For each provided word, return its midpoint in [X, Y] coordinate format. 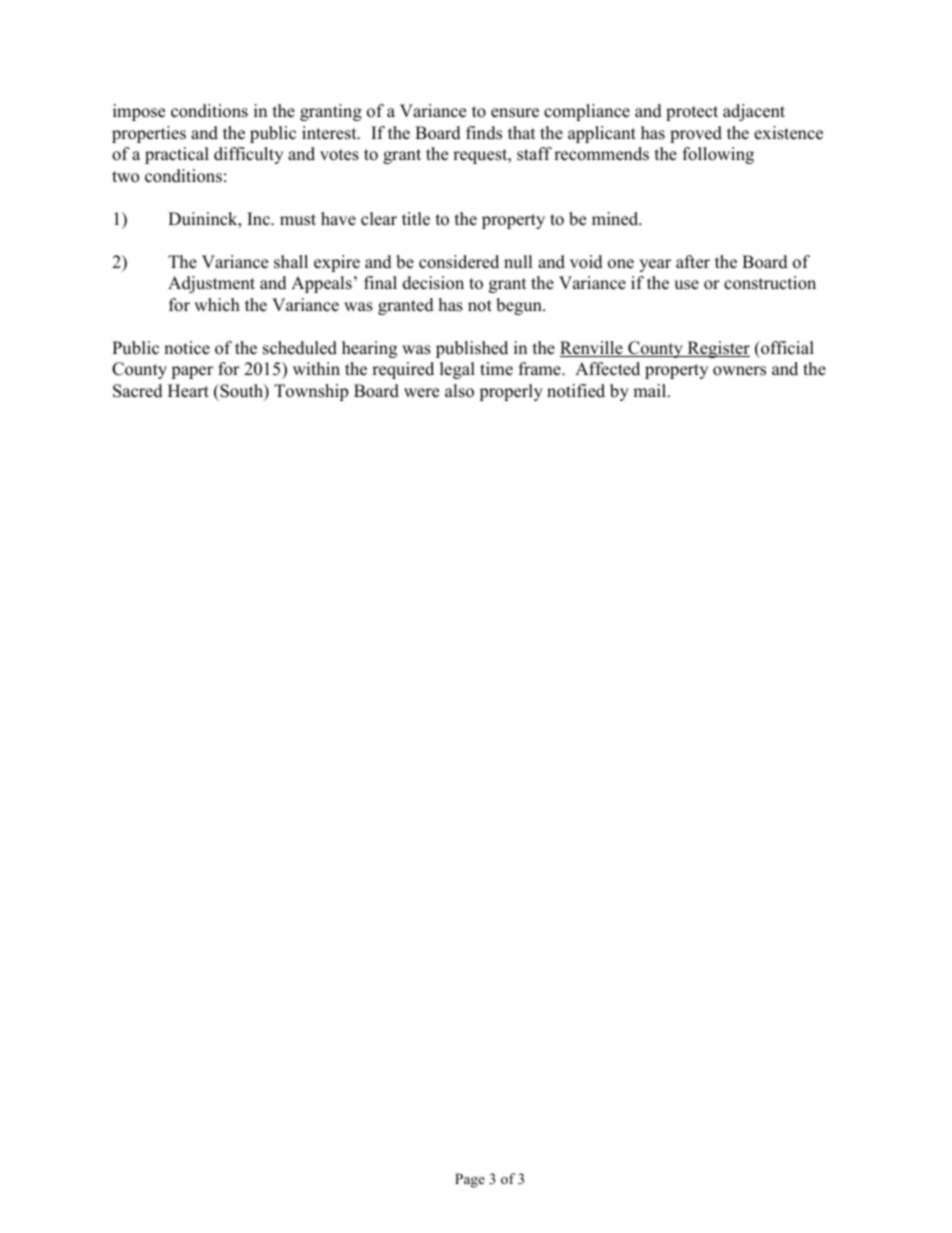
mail [651, 390]
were [421, 393]
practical [177, 155]
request [481, 156]
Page [470, 1180]
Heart [188, 391]
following [718, 155]
